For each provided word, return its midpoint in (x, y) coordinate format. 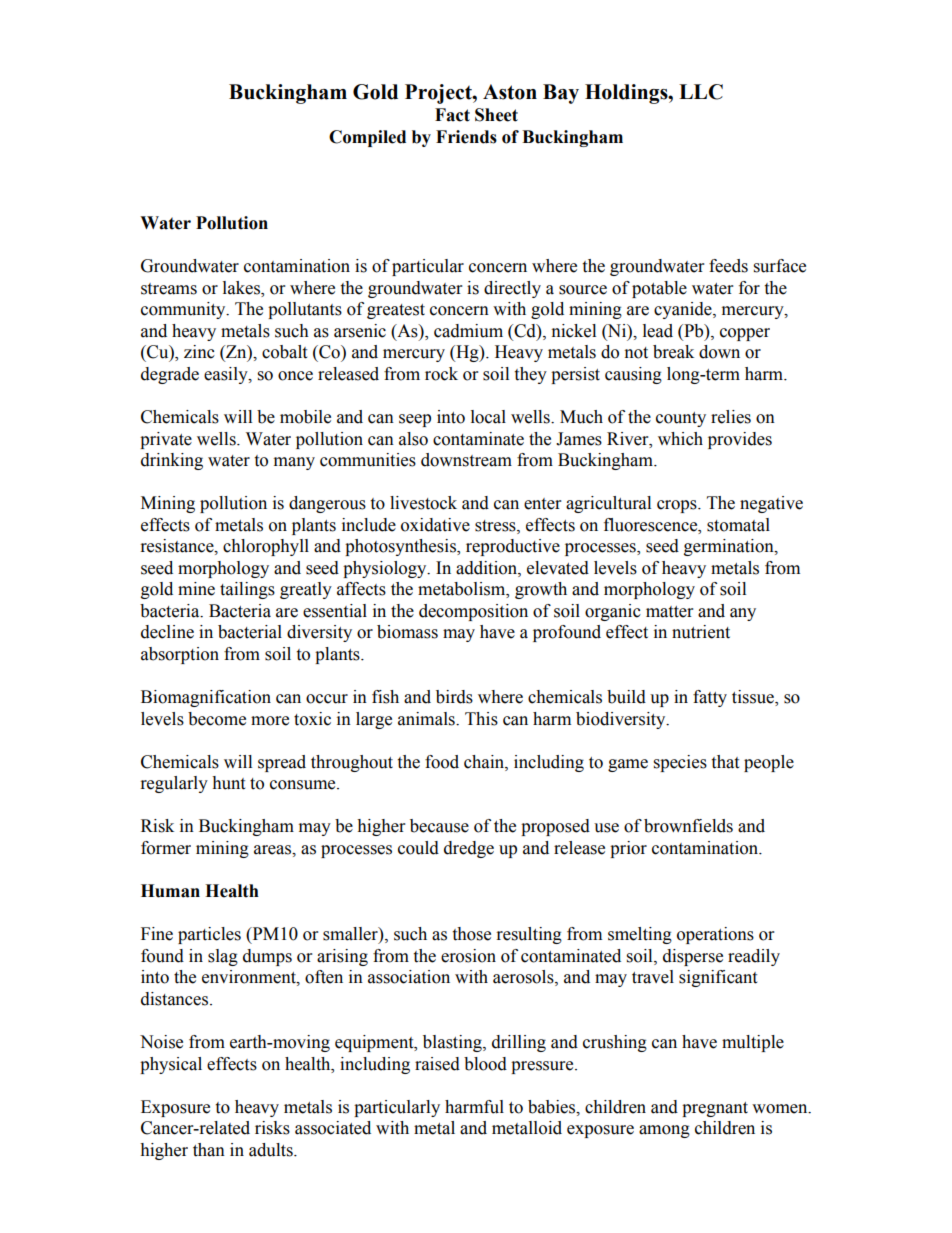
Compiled (367, 138)
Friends (466, 137)
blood (485, 1064)
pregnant (715, 1109)
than (209, 1150)
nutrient (701, 632)
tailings (247, 590)
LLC (701, 92)
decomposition (473, 612)
